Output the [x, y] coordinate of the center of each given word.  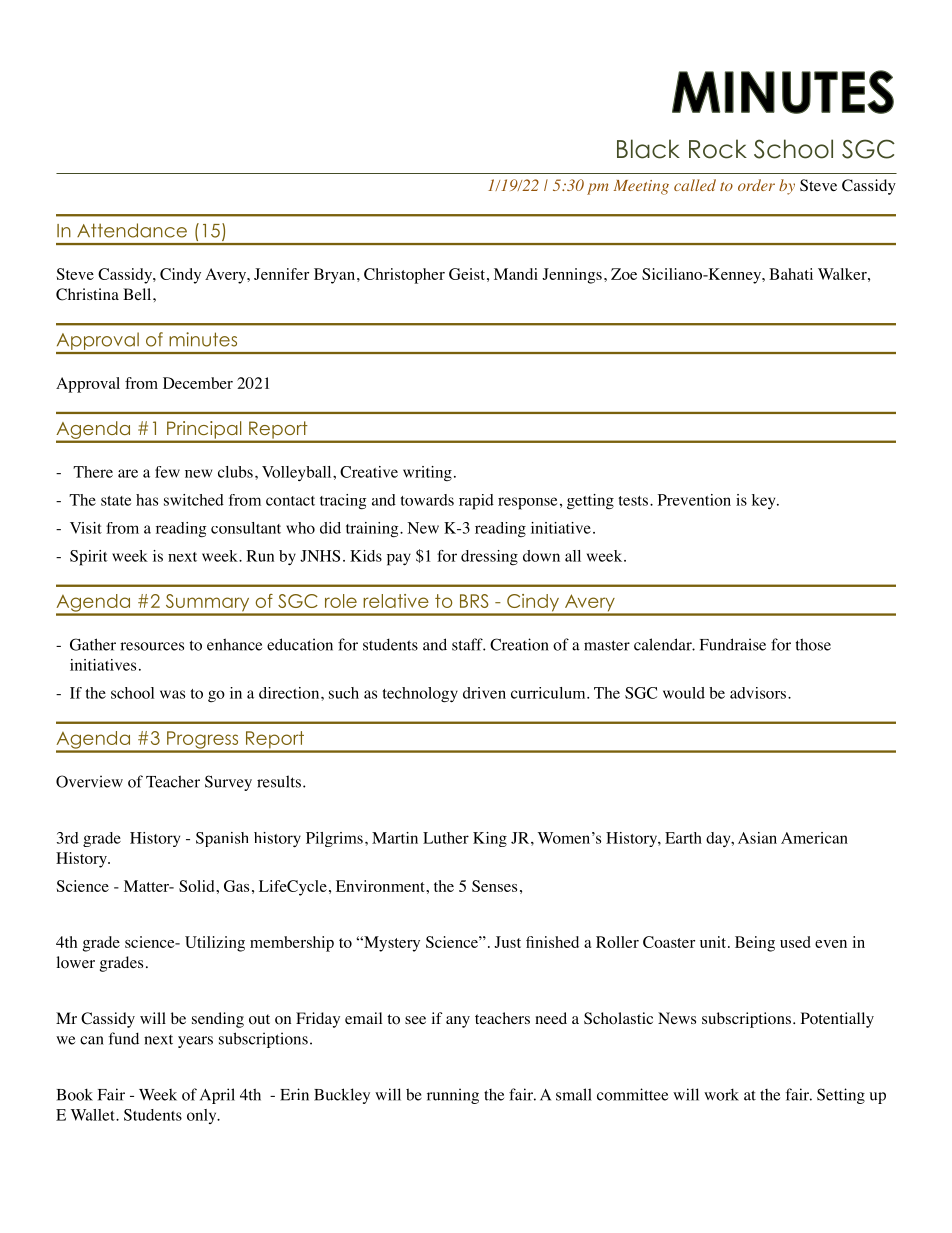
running [453, 1096]
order [756, 185]
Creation [519, 644]
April [217, 1096]
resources [152, 646]
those [813, 644]
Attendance [132, 230]
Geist [467, 274]
